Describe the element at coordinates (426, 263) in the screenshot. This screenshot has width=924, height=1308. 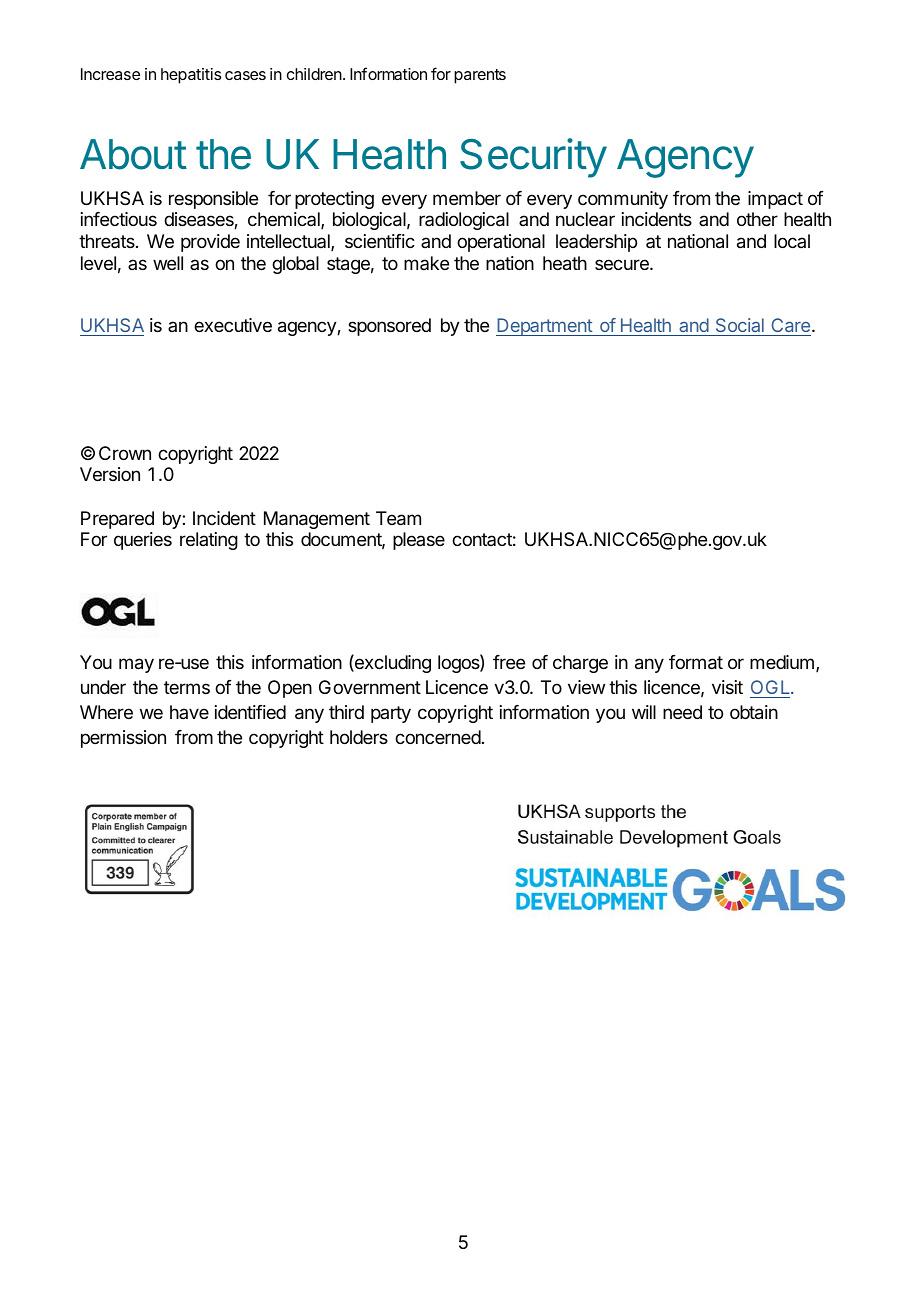
I see `make` at that location.
